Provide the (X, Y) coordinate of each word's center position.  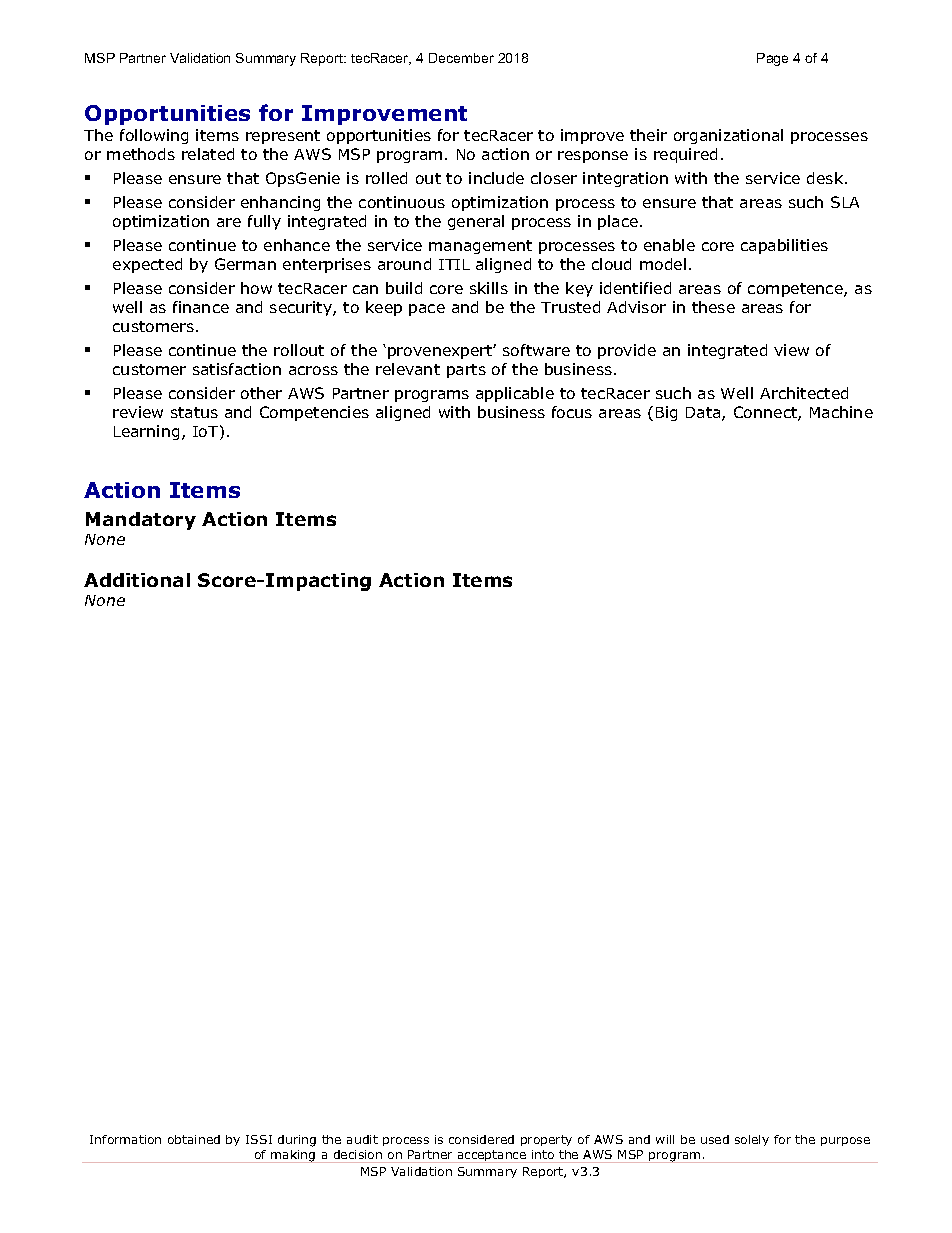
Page (772, 59)
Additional (137, 580)
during (297, 1141)
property (546, 1140)
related (208, 154)
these (713, 307)
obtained (194, 1139)
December (461, 58)
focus (572, 412)
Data (704, 414)
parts (466, 371)
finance (201, 307)
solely (752, 1140)
